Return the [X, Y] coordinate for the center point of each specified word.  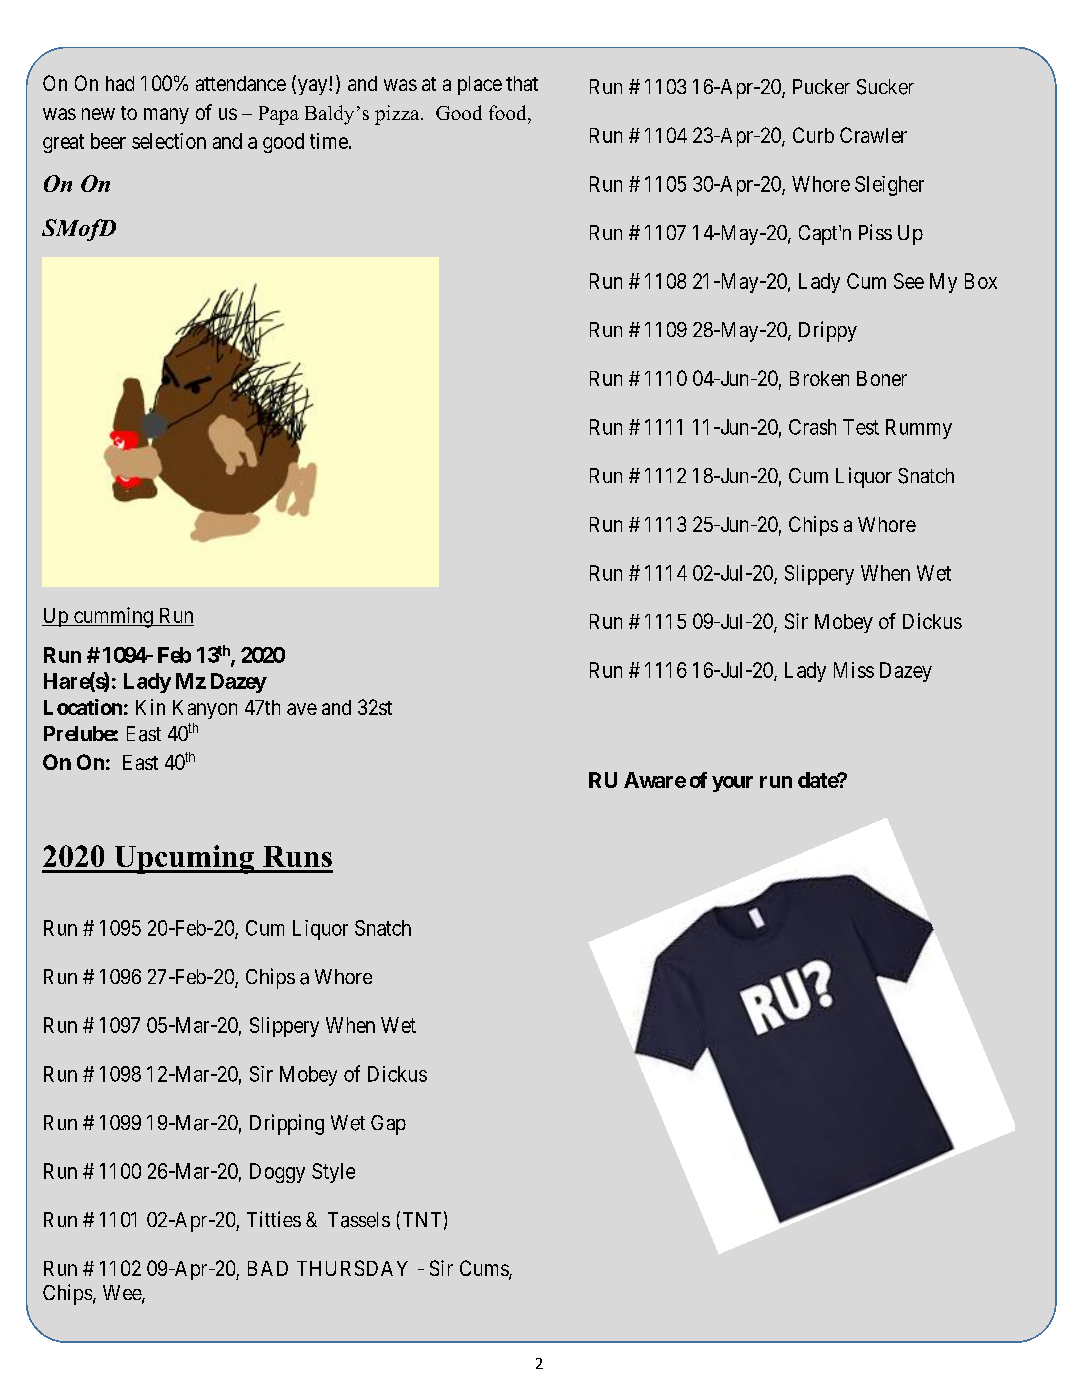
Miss [854, 670]
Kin [150, 707]
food [509, 112]
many [166, 116]
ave [302, 709]
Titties [274, 1219]
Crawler [873, 135]
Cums [485, 1269]
